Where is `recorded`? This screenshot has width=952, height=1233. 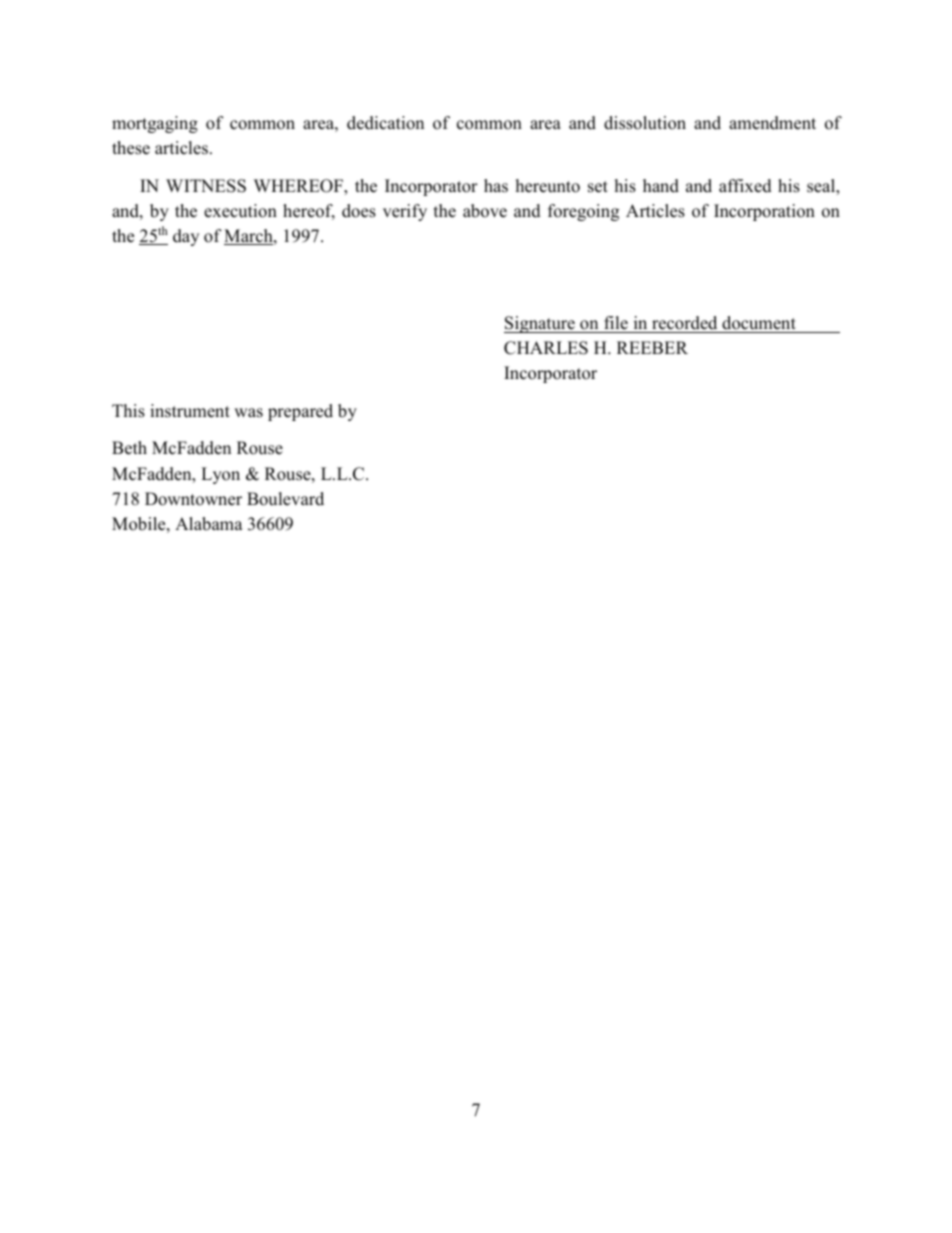
recorded is located at coordinates (684, 323).
